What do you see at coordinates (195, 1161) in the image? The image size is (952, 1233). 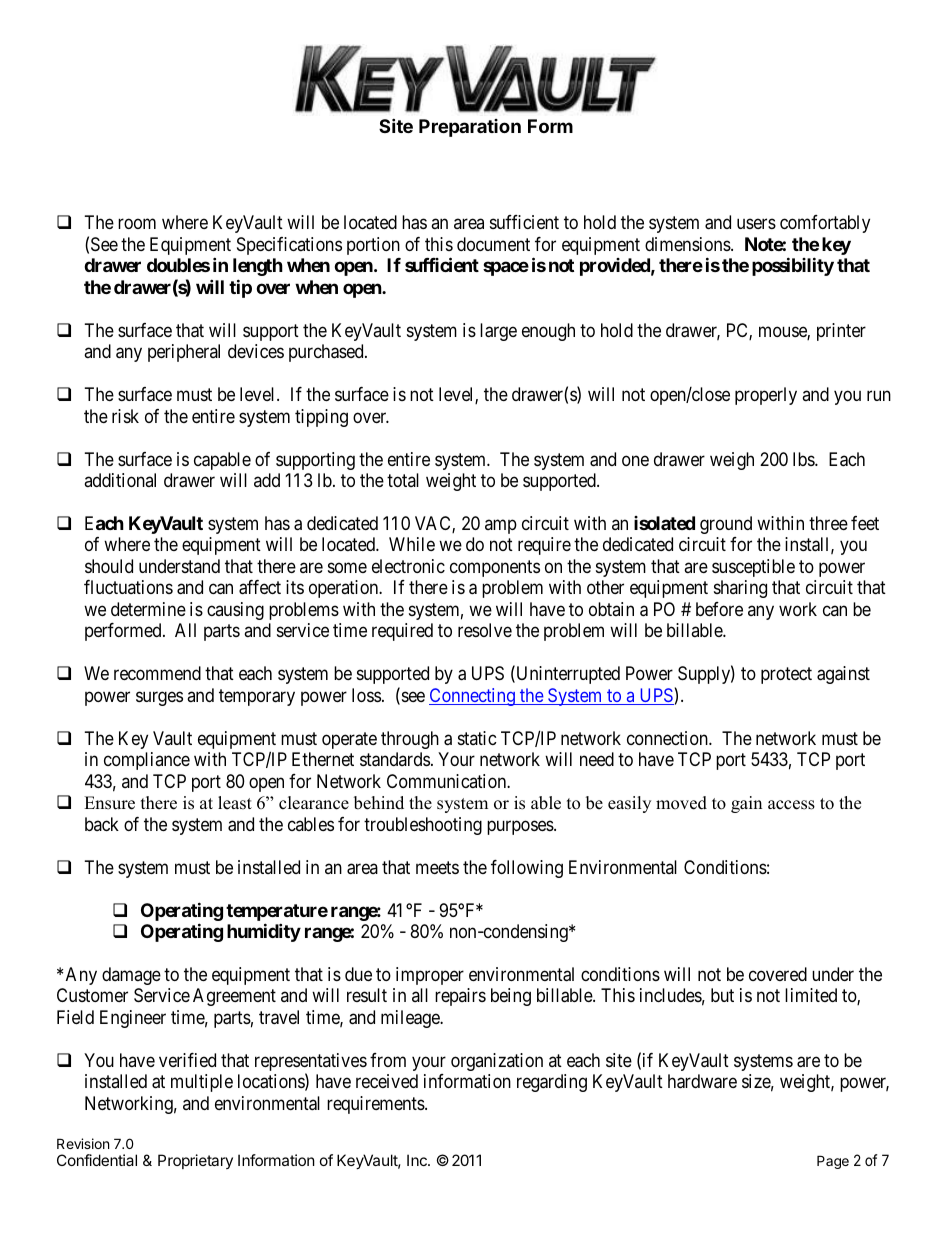 I see `Proprietary` at bounding box center [195, 1161].
